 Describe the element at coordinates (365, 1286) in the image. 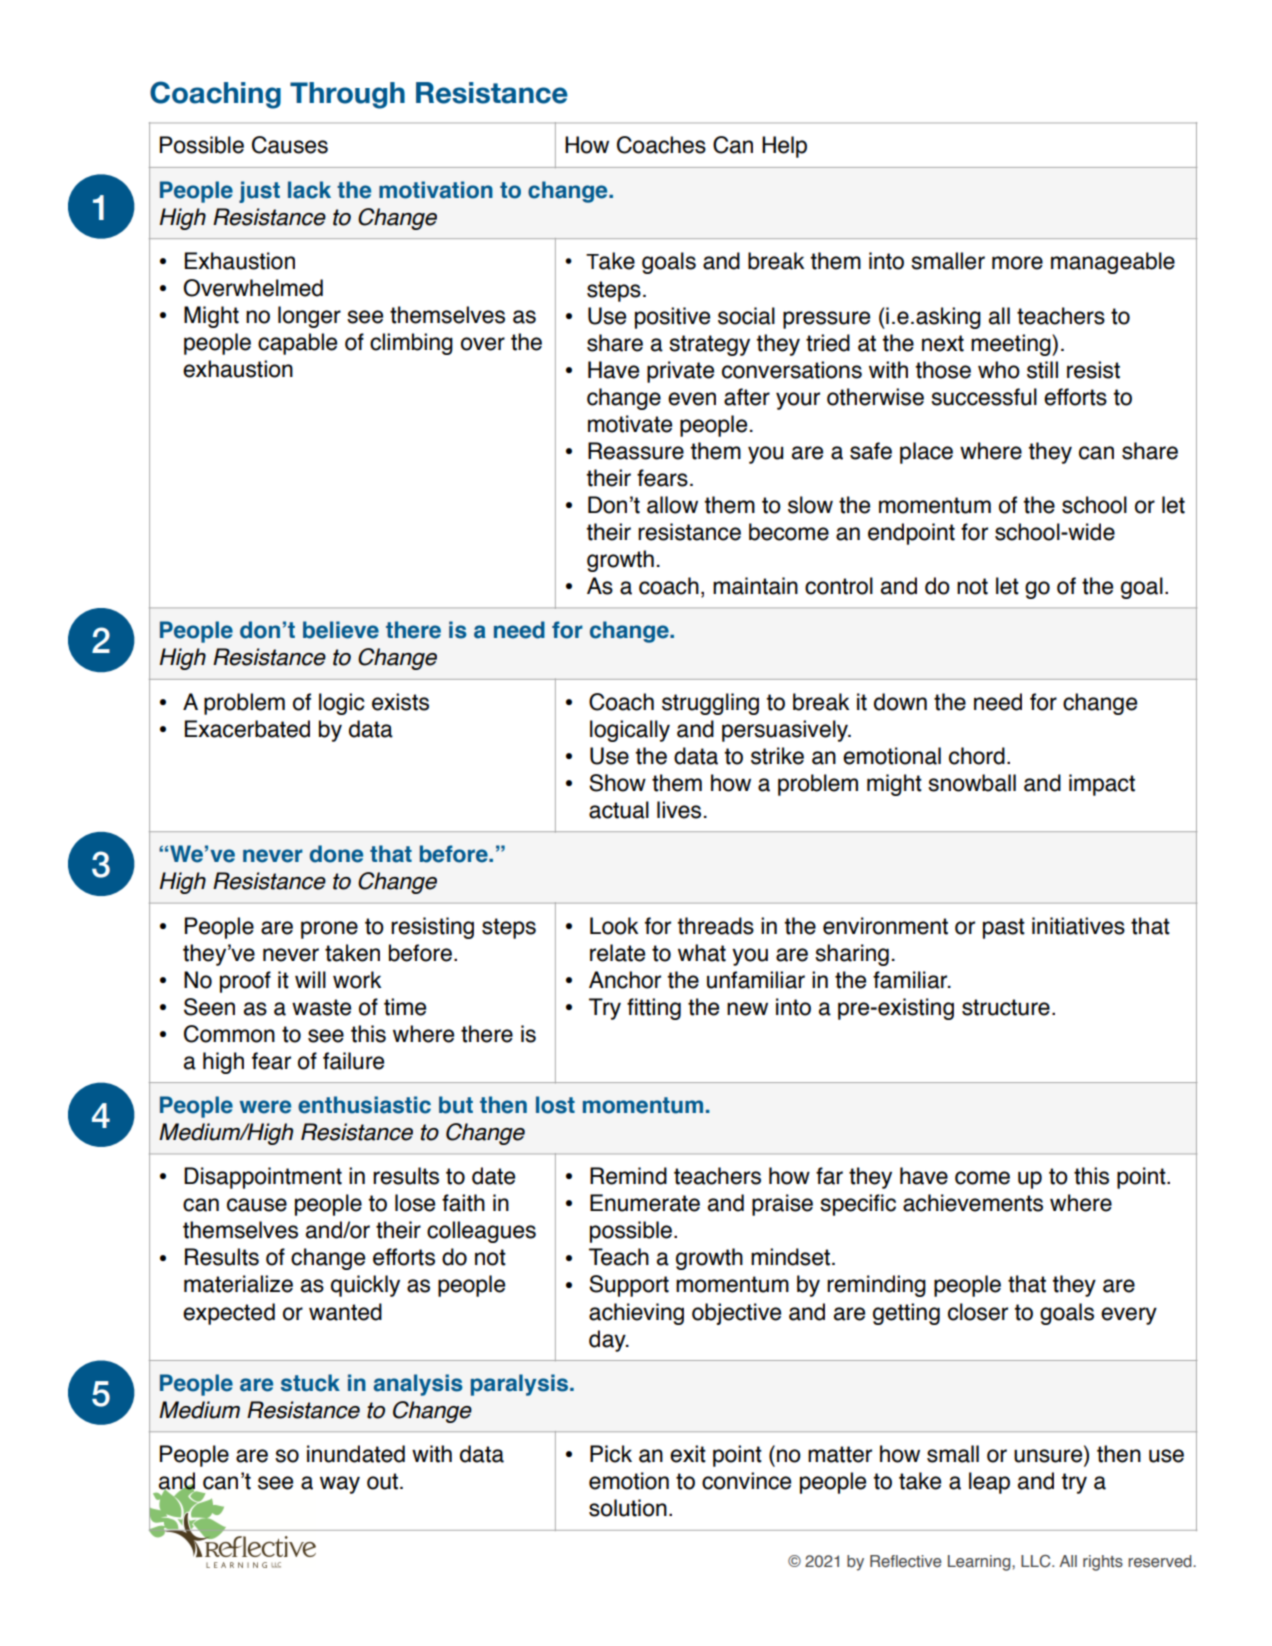

I see `quickly` at that location.
